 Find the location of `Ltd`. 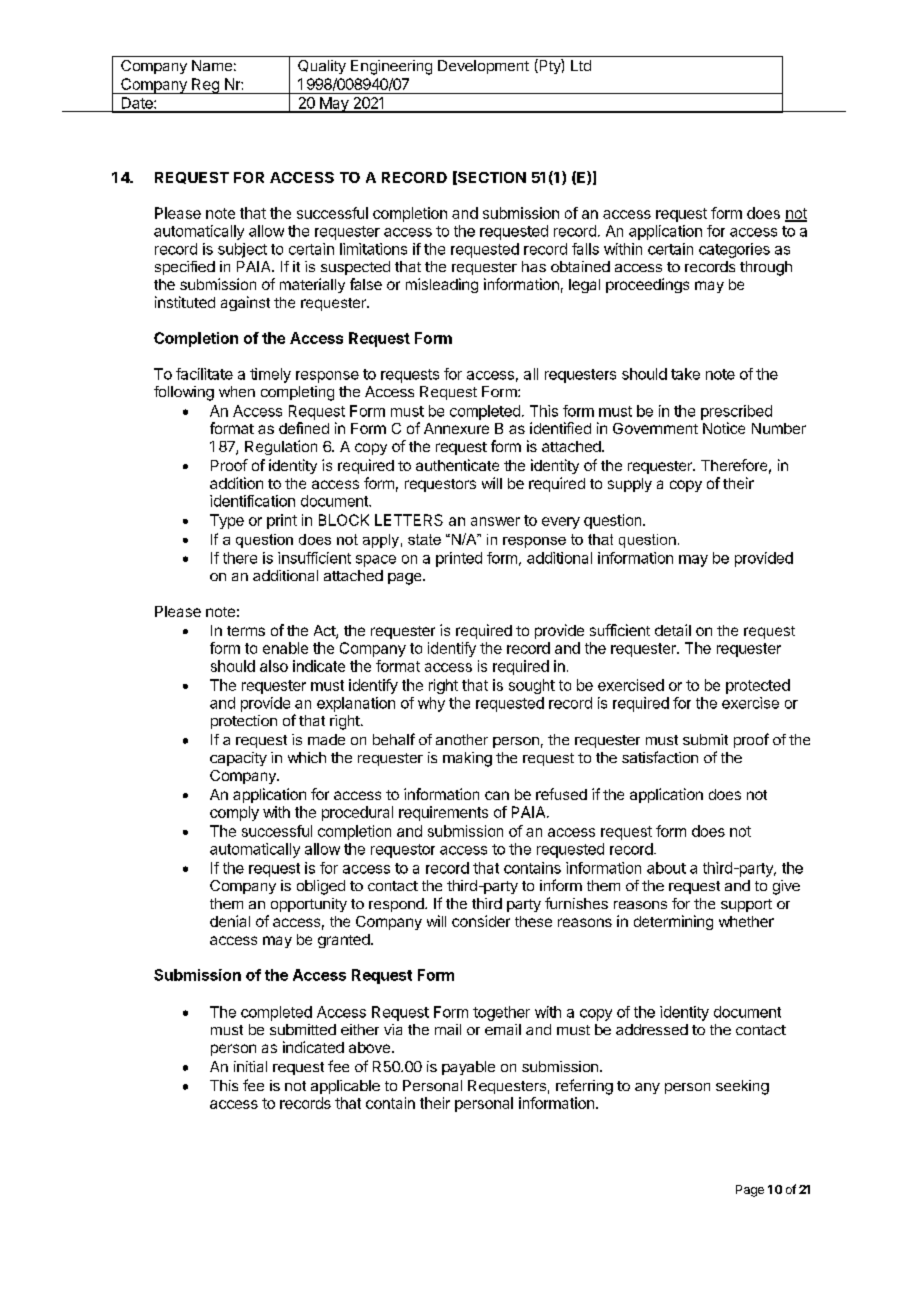

Ltd is located at coordinates (581, 65).
